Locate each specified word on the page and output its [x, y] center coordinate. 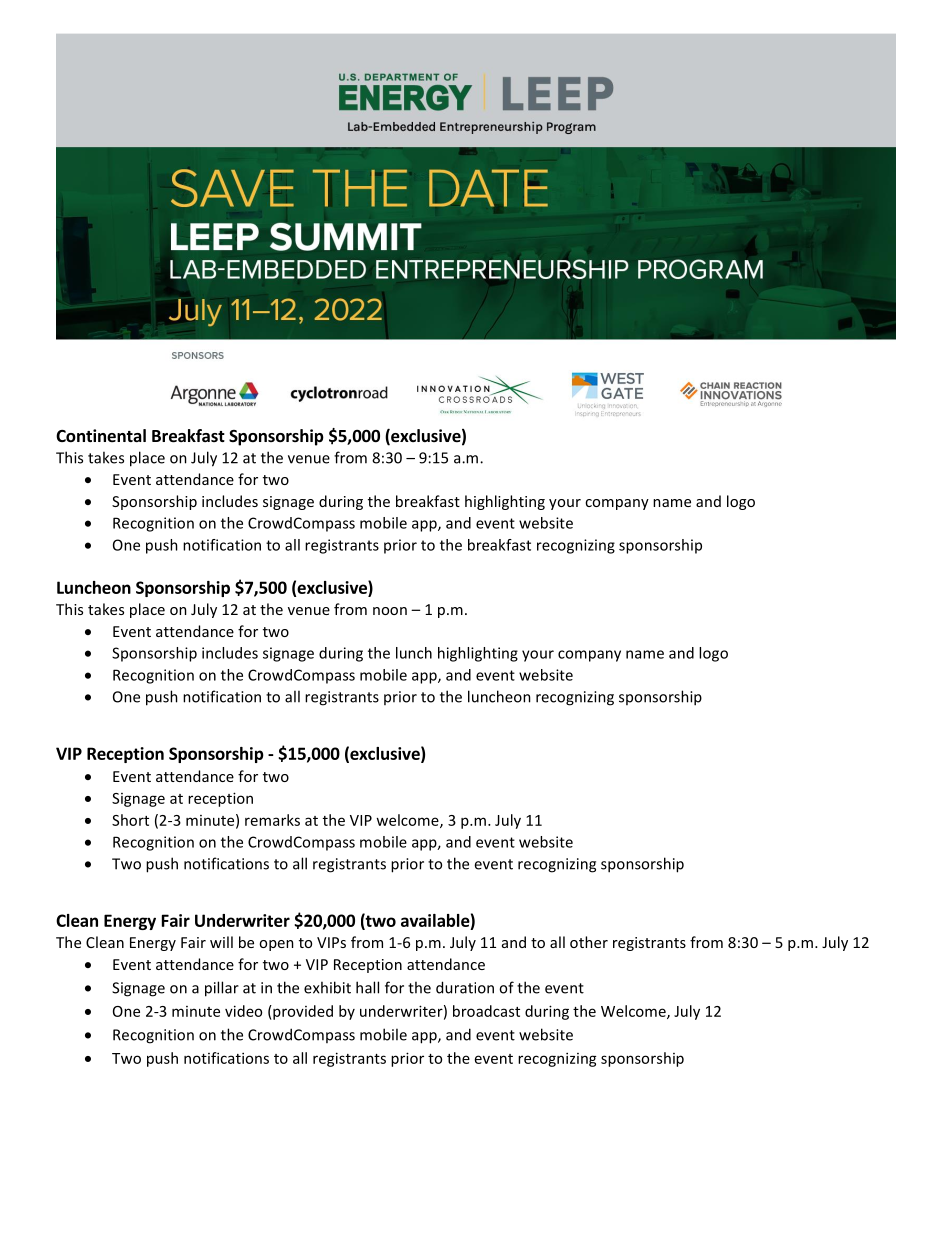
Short [130, 820]
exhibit [327, 987]
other [589, 942]
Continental [101, 436]
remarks [272, 820]
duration [465, 987]
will [221, 942]
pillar [222, 989]
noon [390, 611]
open [276, 945]
